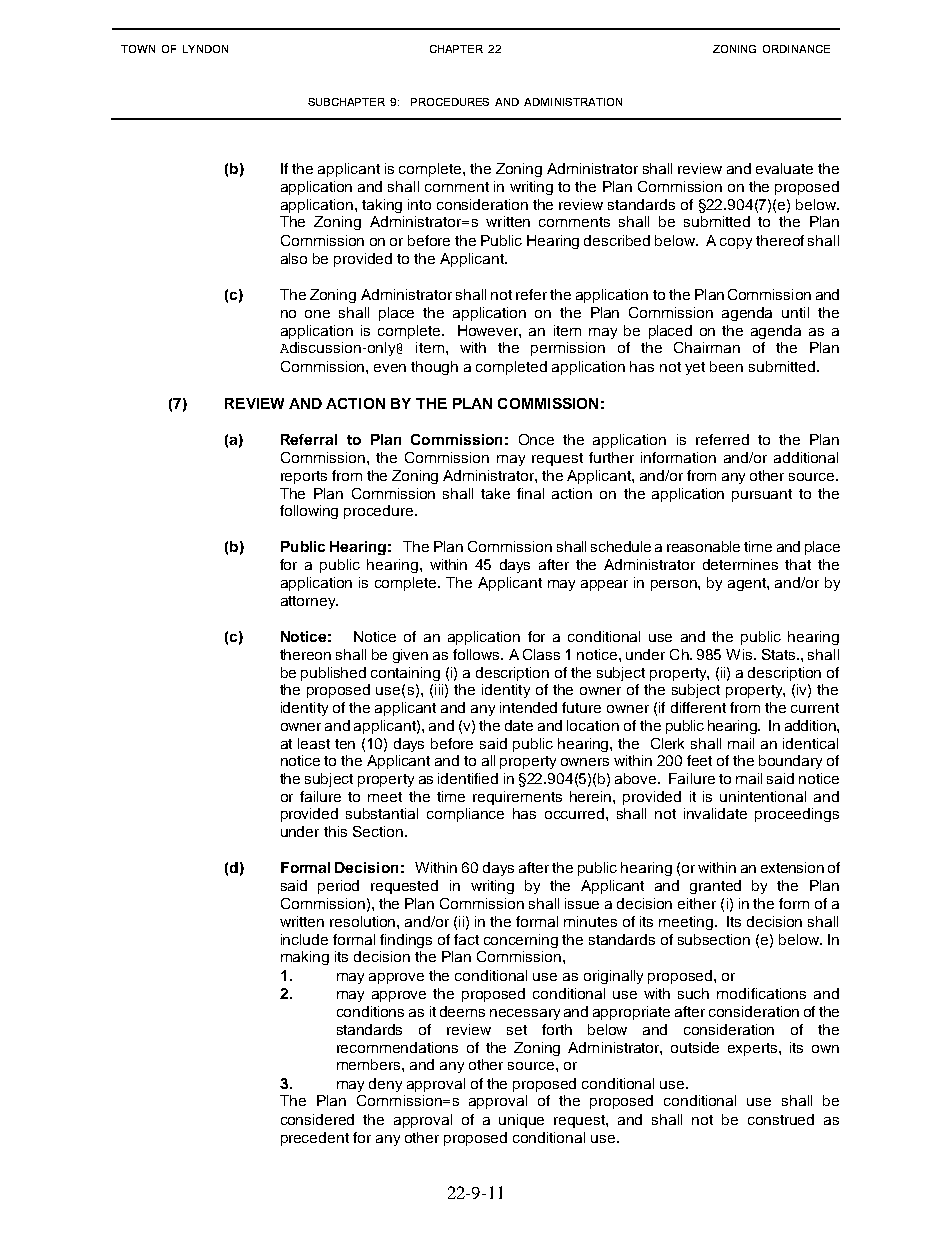  I want to click on ORDINANCE, so click(796, 49).
